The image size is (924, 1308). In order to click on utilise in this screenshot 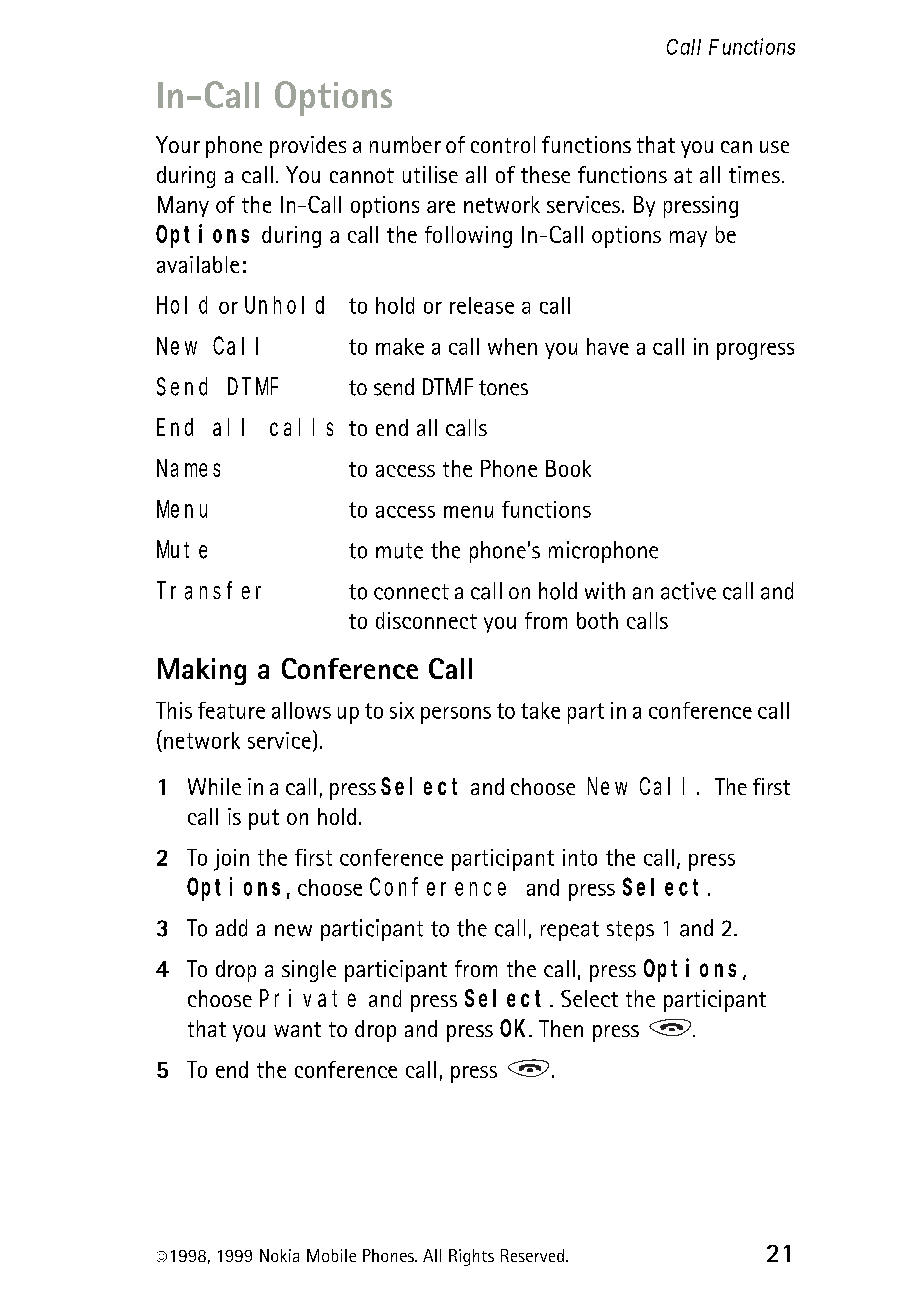, I will do `click(430, 174)`.
